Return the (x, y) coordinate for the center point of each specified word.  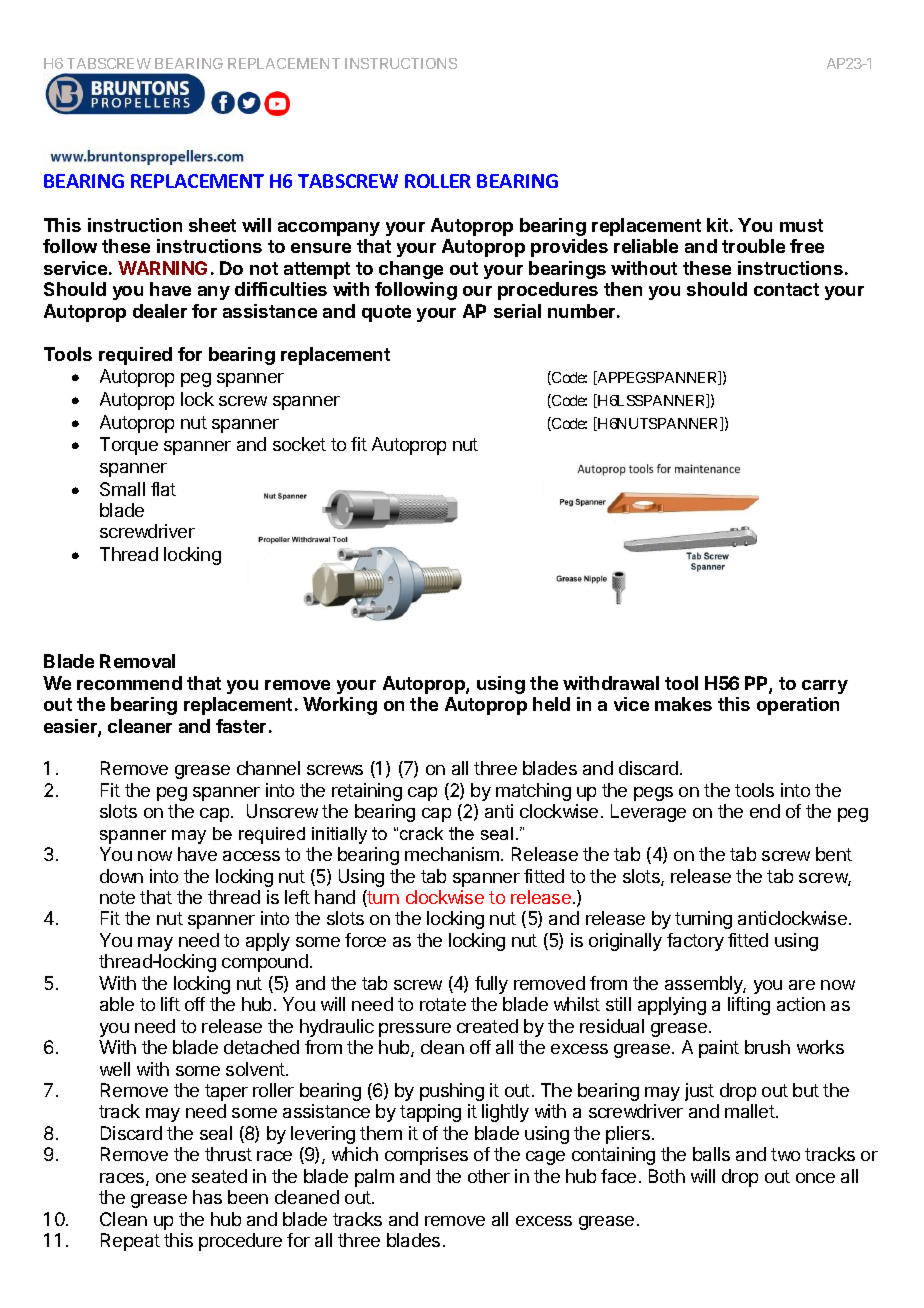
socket (299, 444)
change (411, 270)
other (489, 1176)
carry (825, 687)
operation (798, 706)
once (815, 1178)
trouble (753, 246)
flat (163, 489)
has (207, 1197)
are (802, 985)
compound (265, 963)
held (551, 704)
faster (241, 726)
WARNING (162, 268)
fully (491, 985)
